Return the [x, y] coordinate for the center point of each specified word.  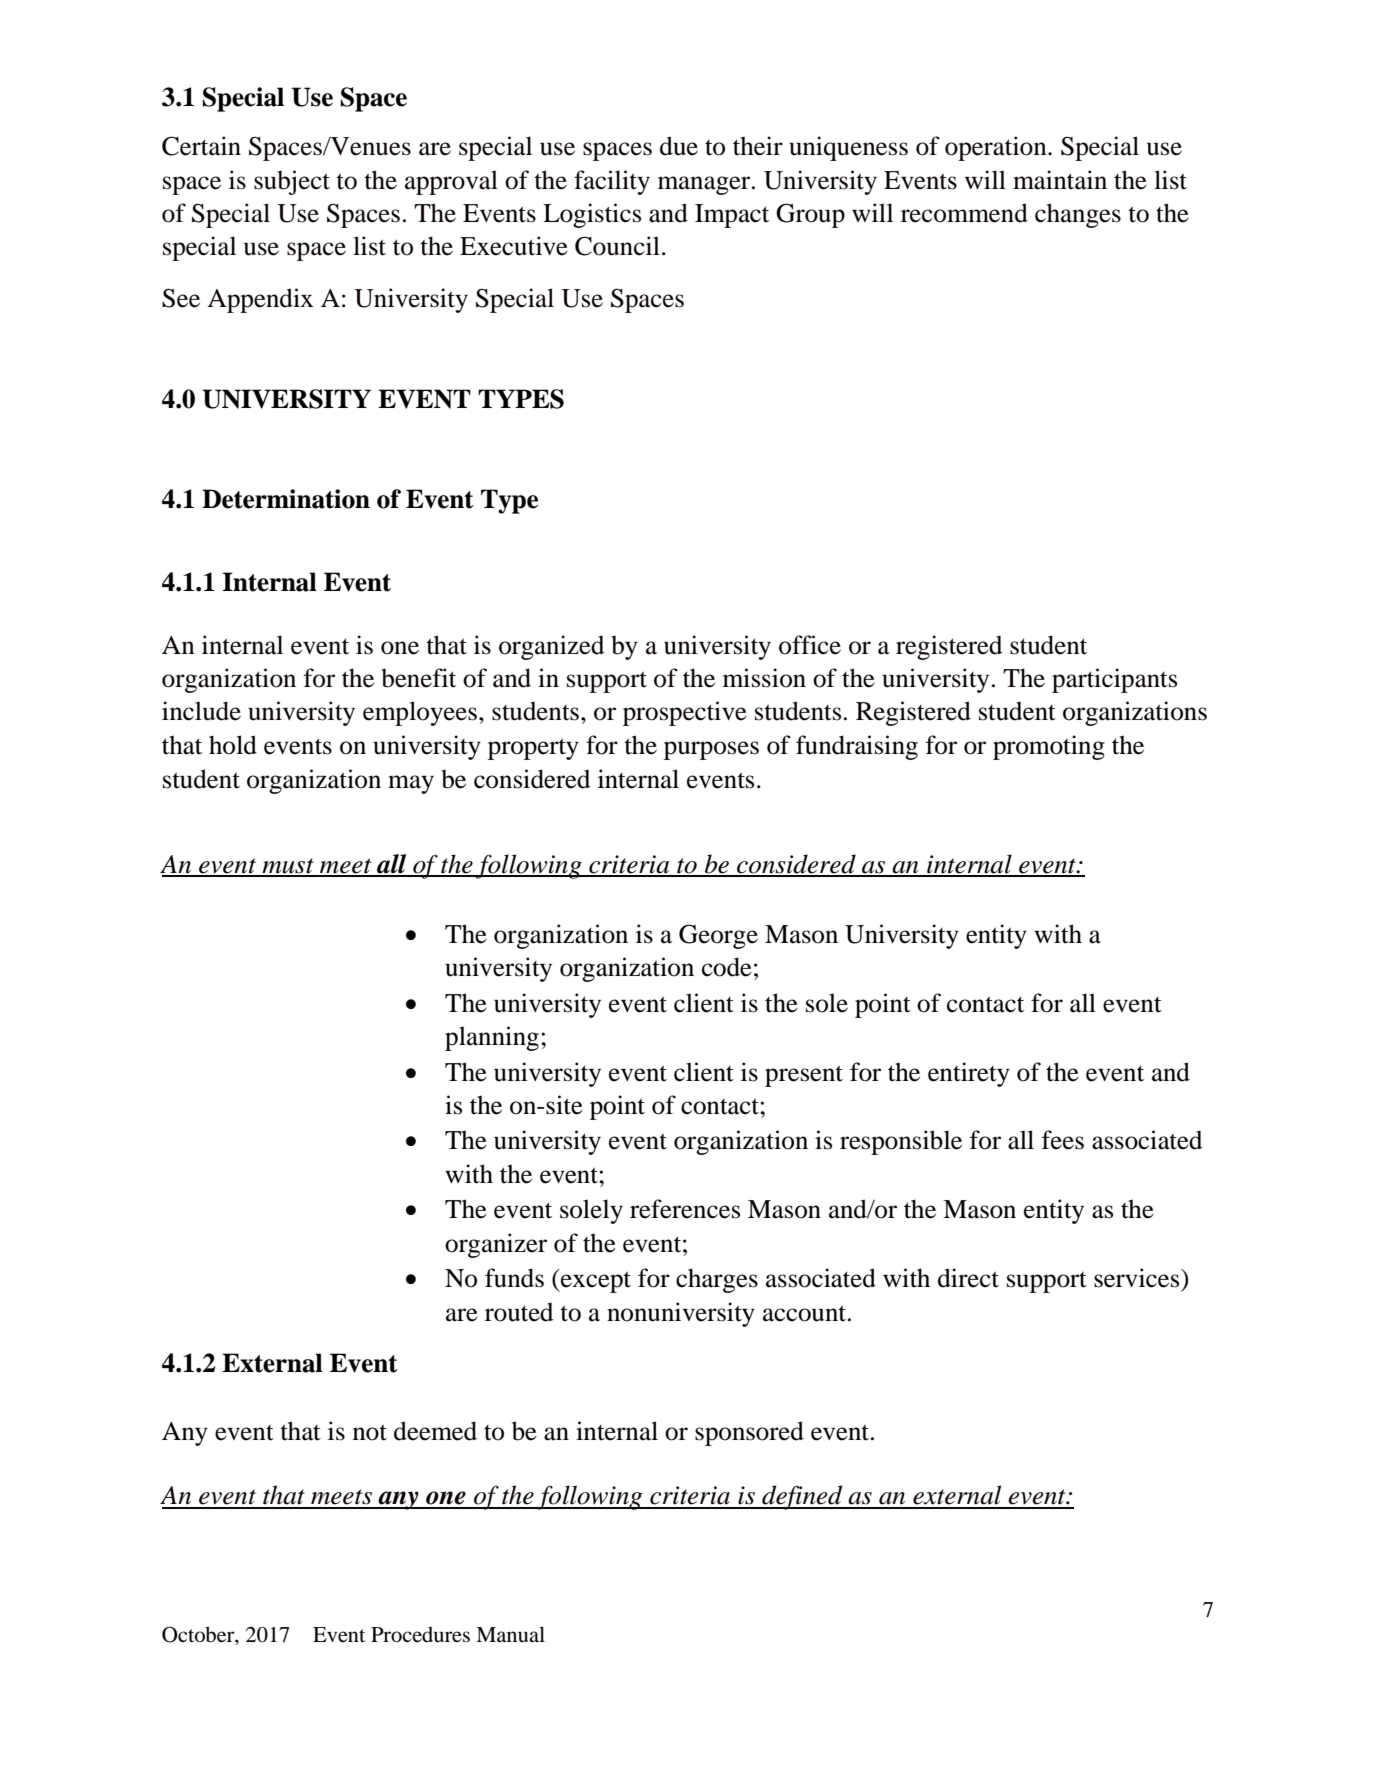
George [718, 936]
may [411, 784]
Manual [510, 1634]
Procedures [420, 1635]
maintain [1060, 180]
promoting [1049, 747]
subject [292, 182]
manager [705, 185]
